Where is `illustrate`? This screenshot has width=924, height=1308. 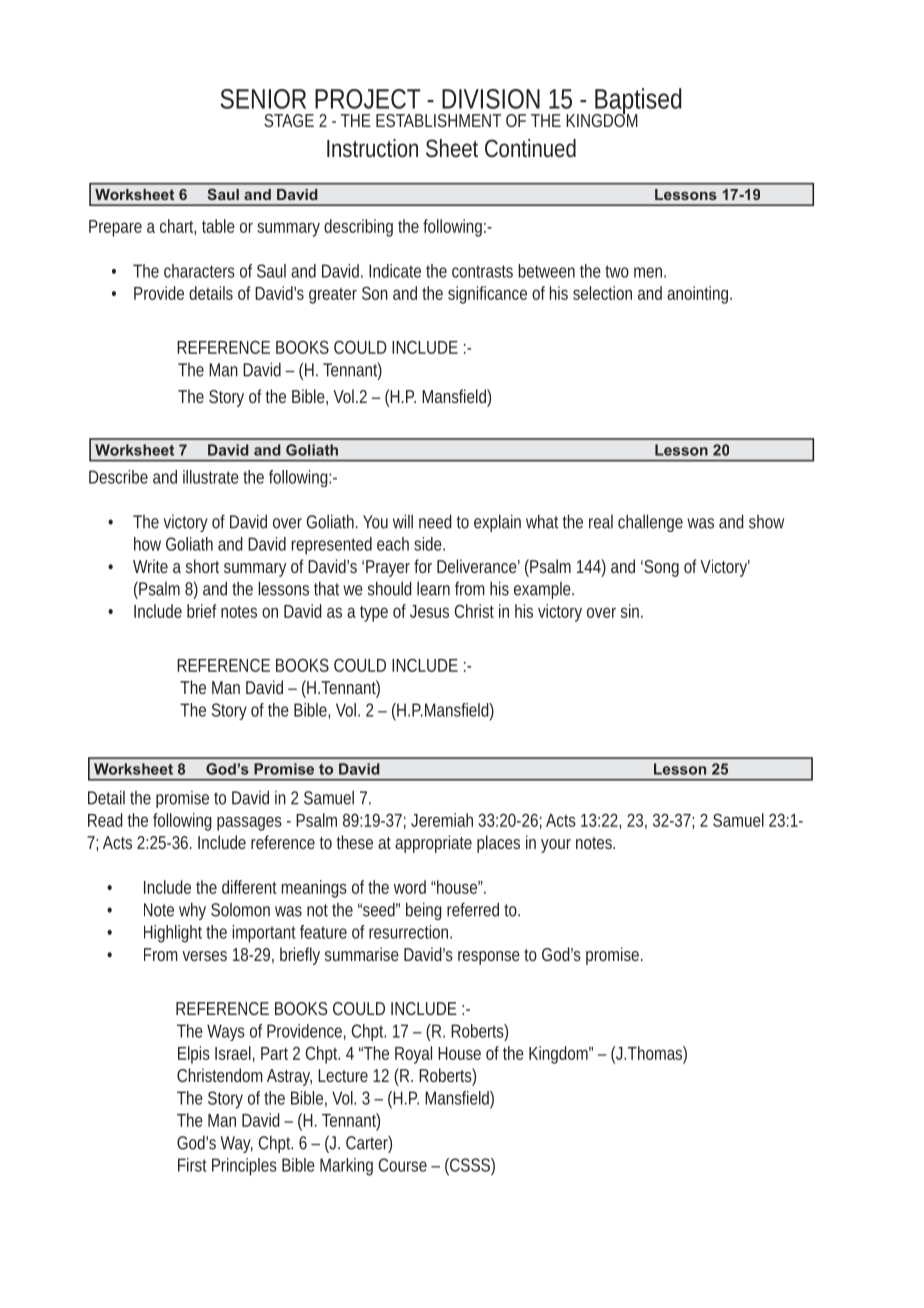 illustrate is located at coordinates (211, 477).
